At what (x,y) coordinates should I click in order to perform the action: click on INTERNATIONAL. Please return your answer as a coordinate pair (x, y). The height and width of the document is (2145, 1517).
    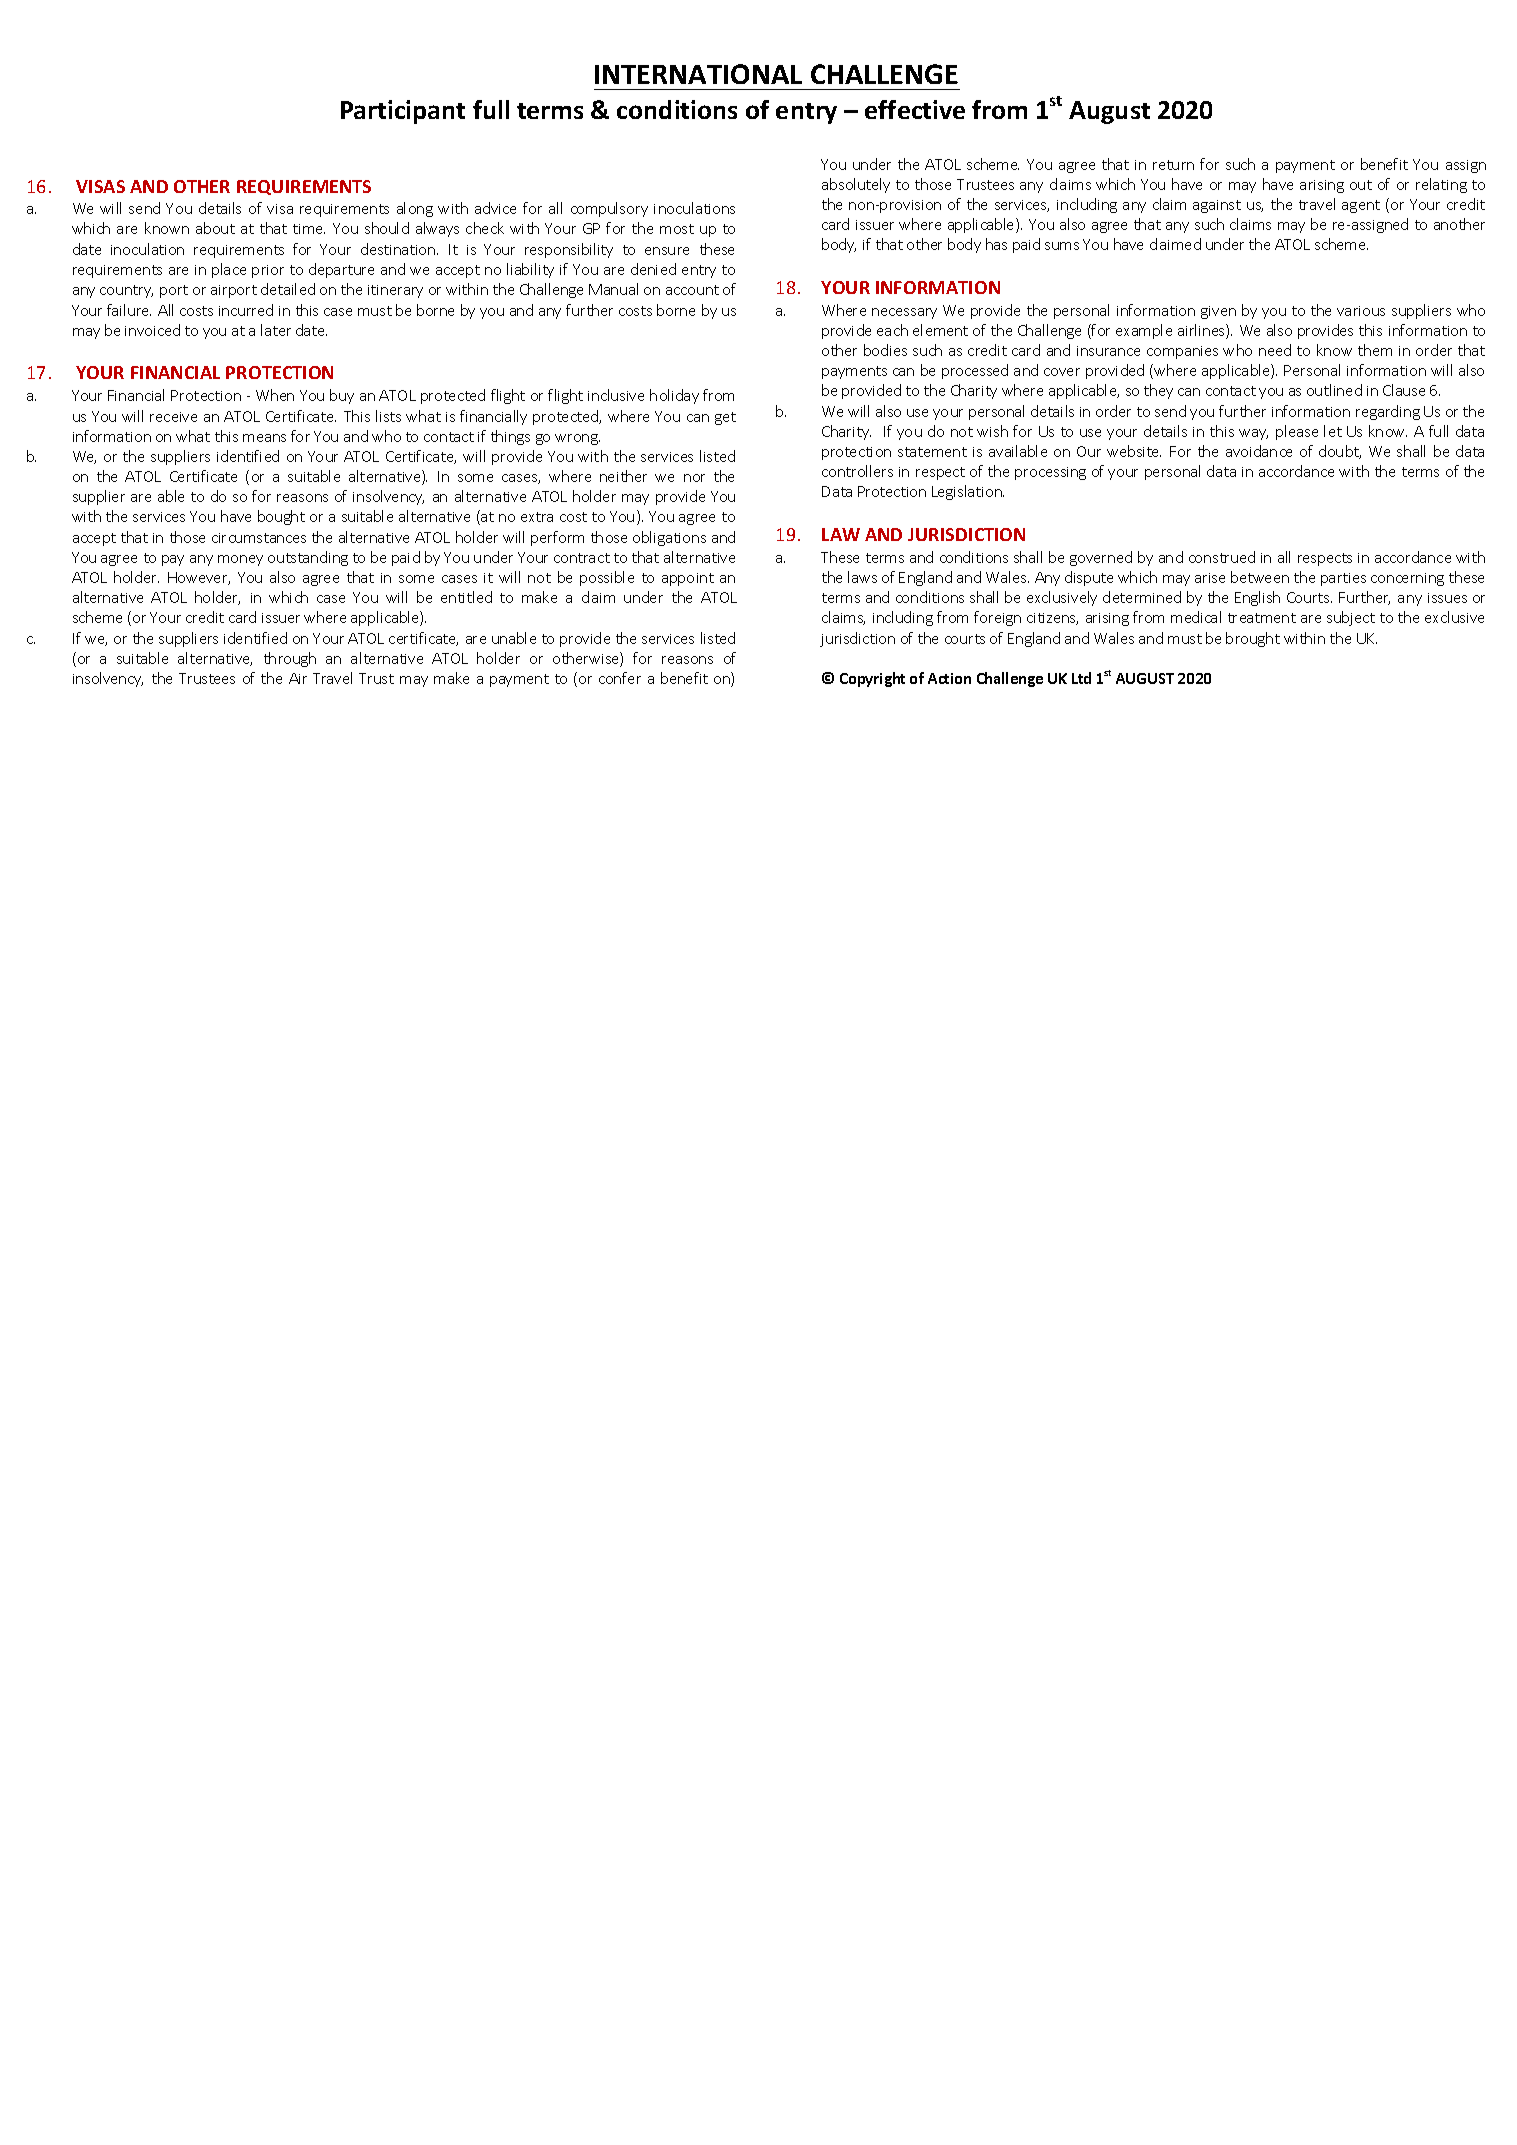
    Looking at the image, I should click on (698, 74).
